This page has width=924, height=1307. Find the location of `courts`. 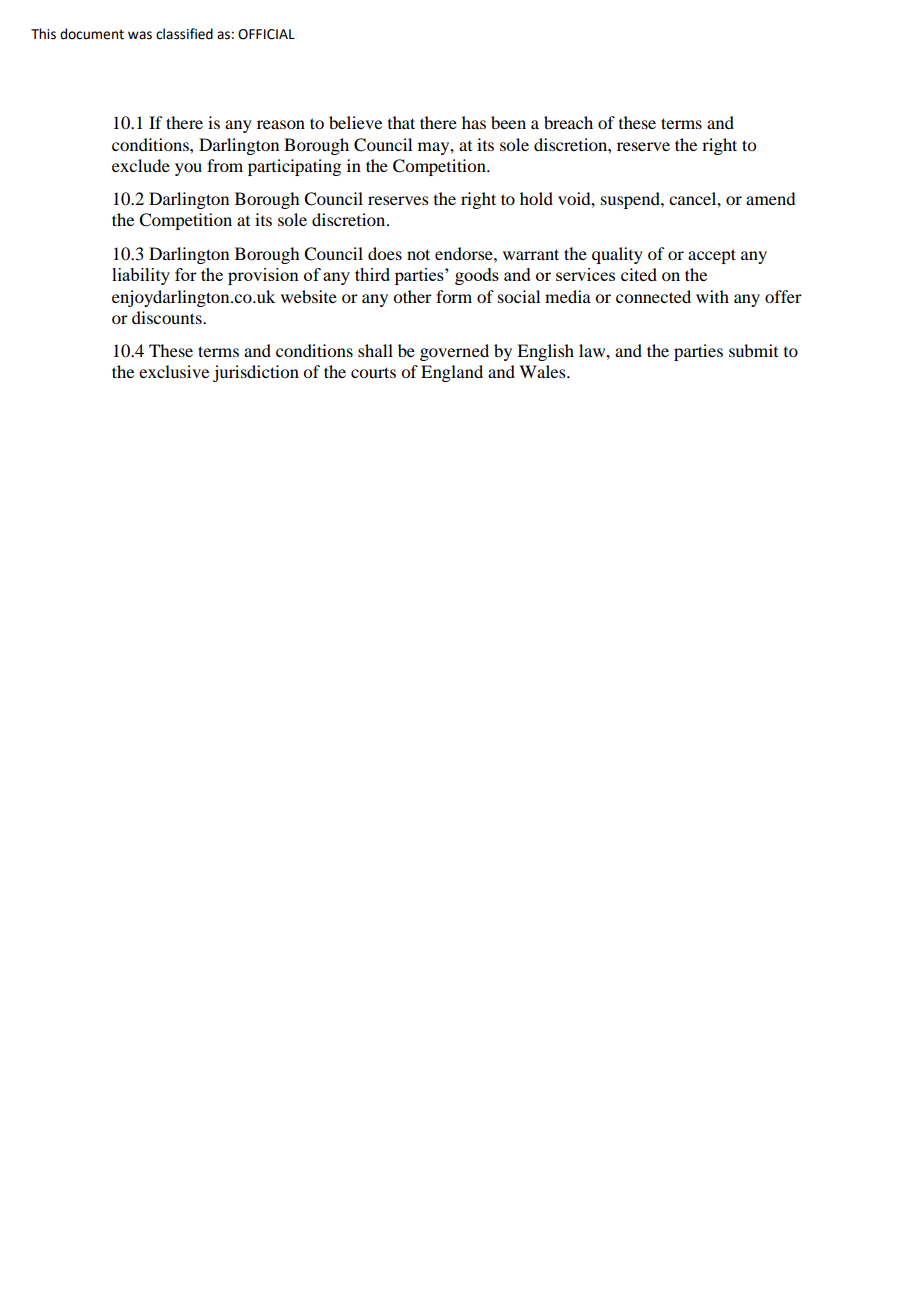

courts is located at coordinates (373, 372).
